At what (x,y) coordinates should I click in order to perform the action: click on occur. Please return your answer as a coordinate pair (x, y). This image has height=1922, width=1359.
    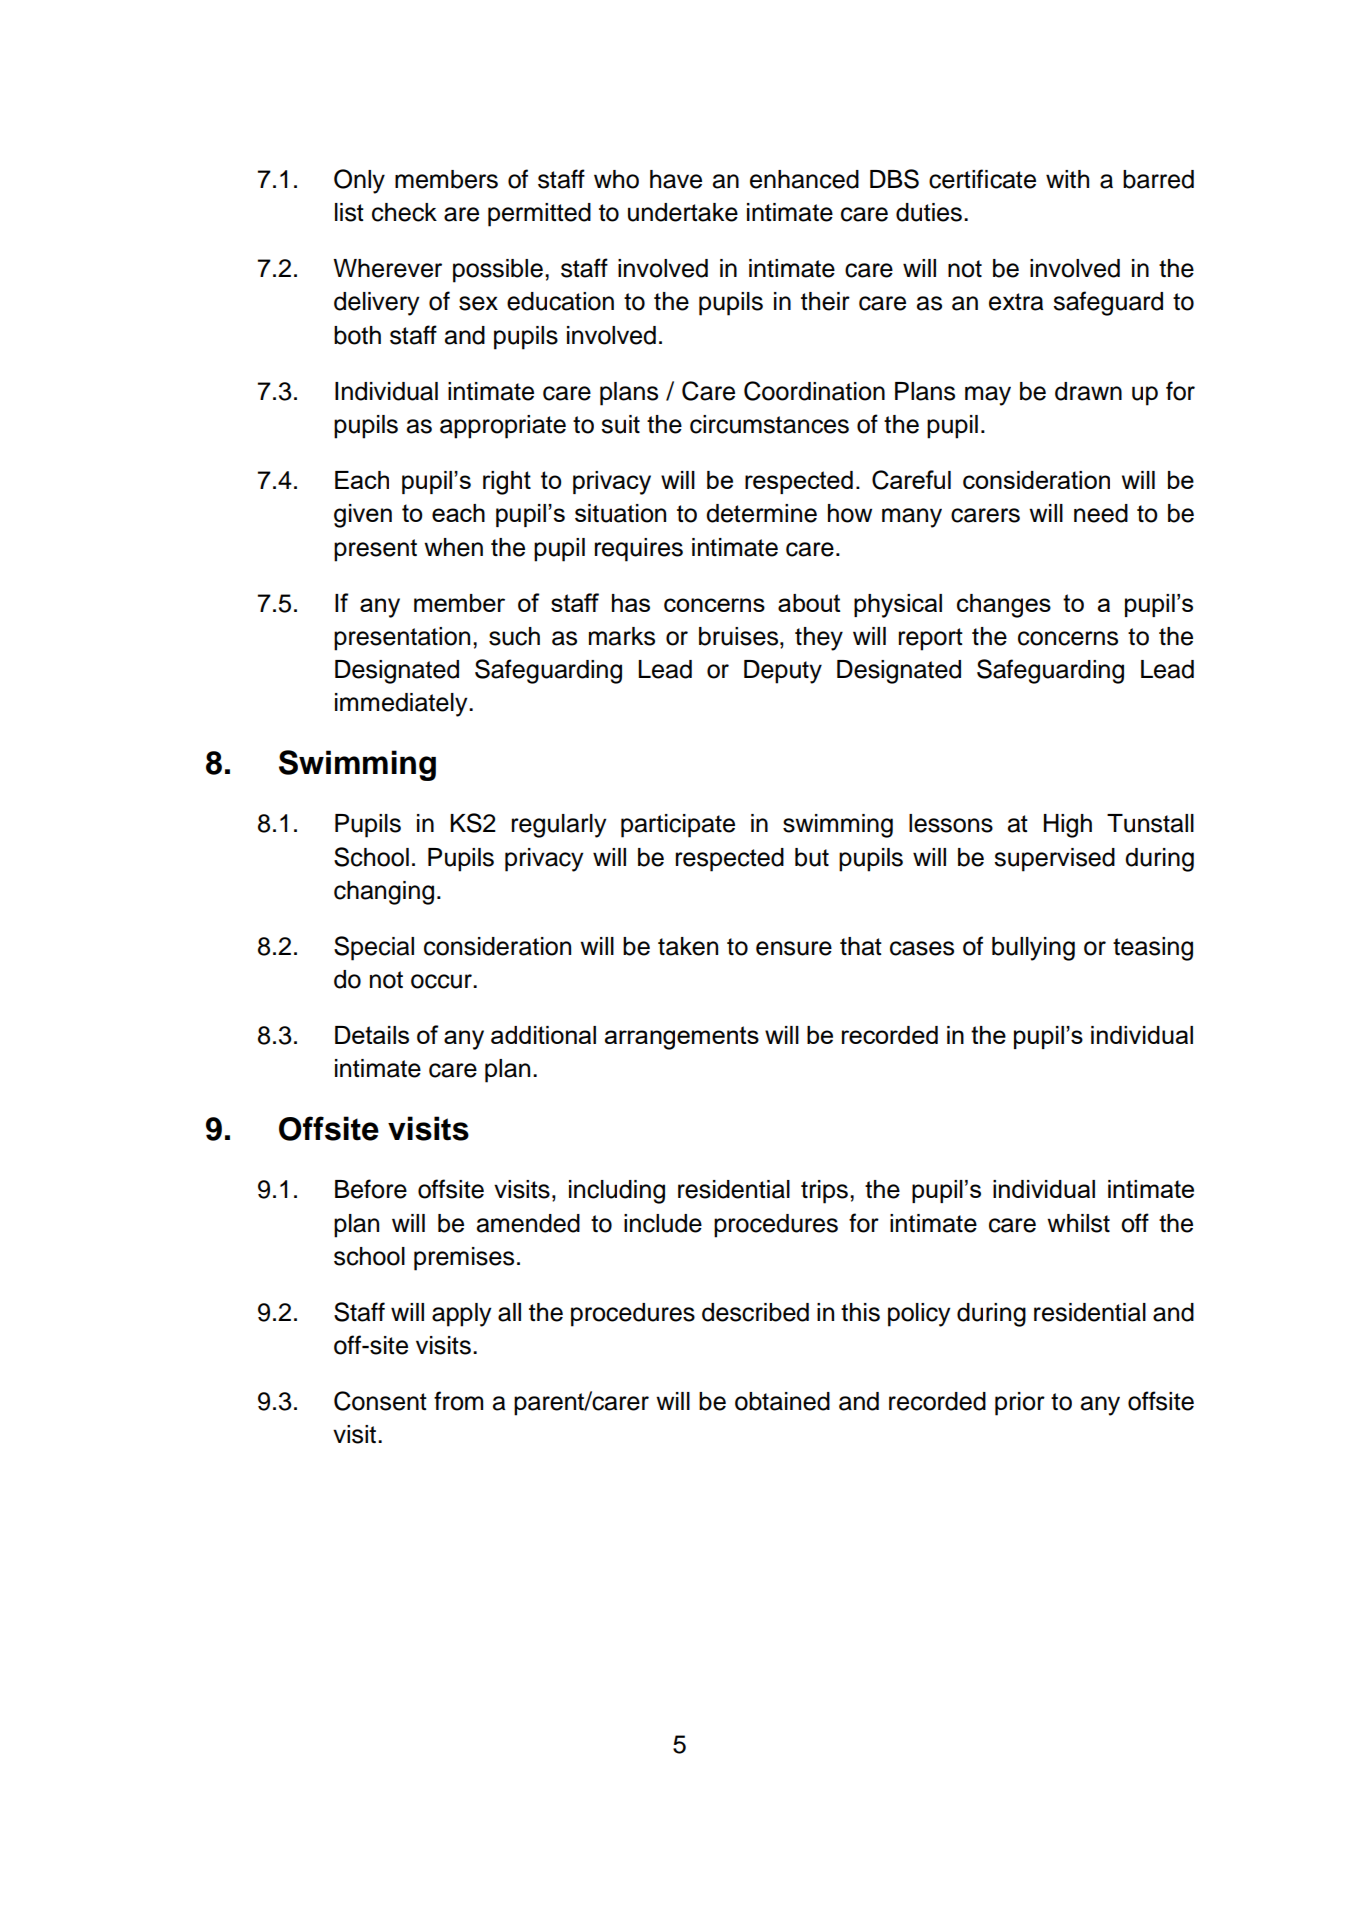
    Looking at the image, I should click on (442, 981).
